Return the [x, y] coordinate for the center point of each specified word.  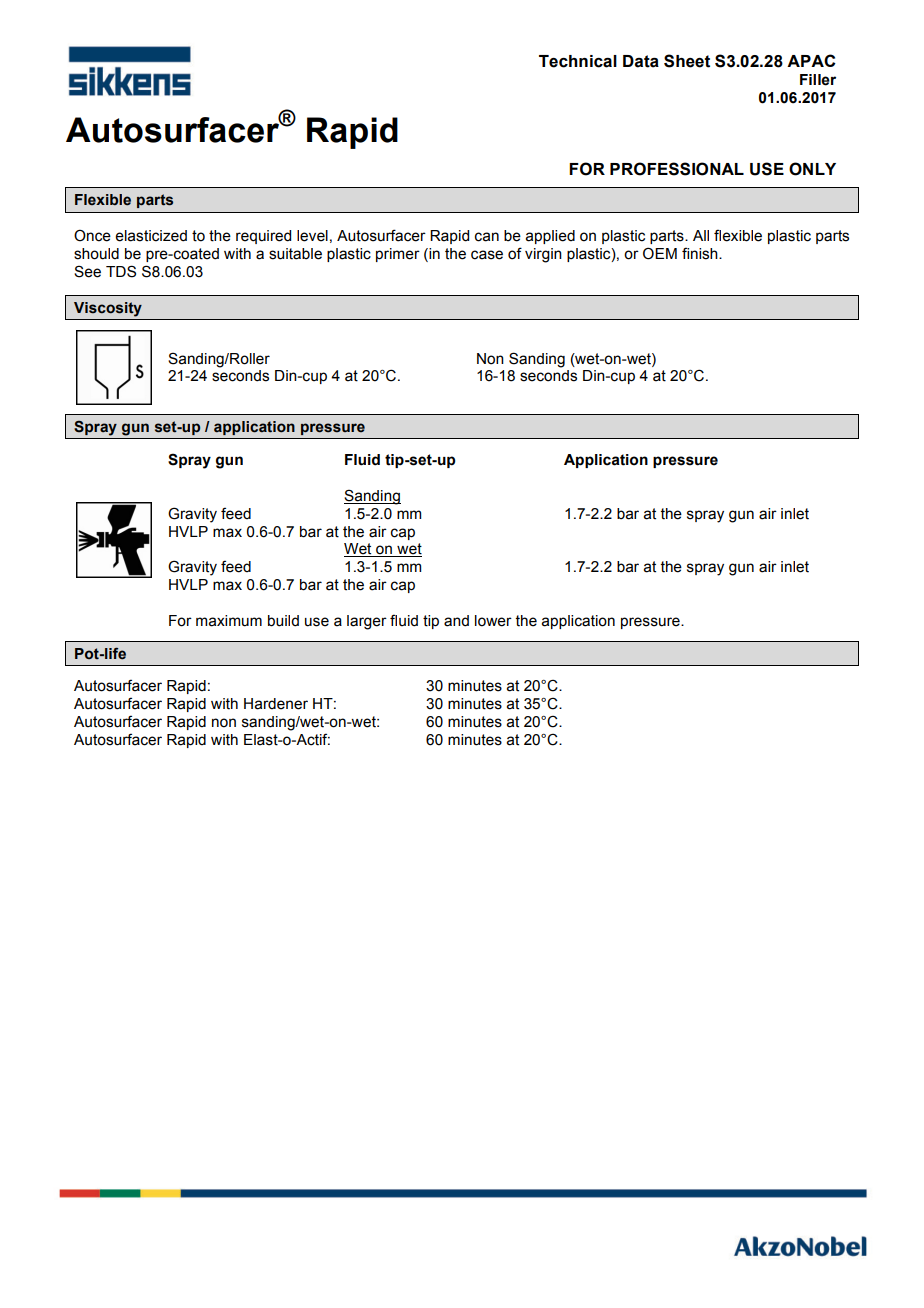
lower [493, 621]
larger [367, 622]
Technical [578, 61]
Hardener [276, 704]
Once [92, 235]
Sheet [687, 61]
